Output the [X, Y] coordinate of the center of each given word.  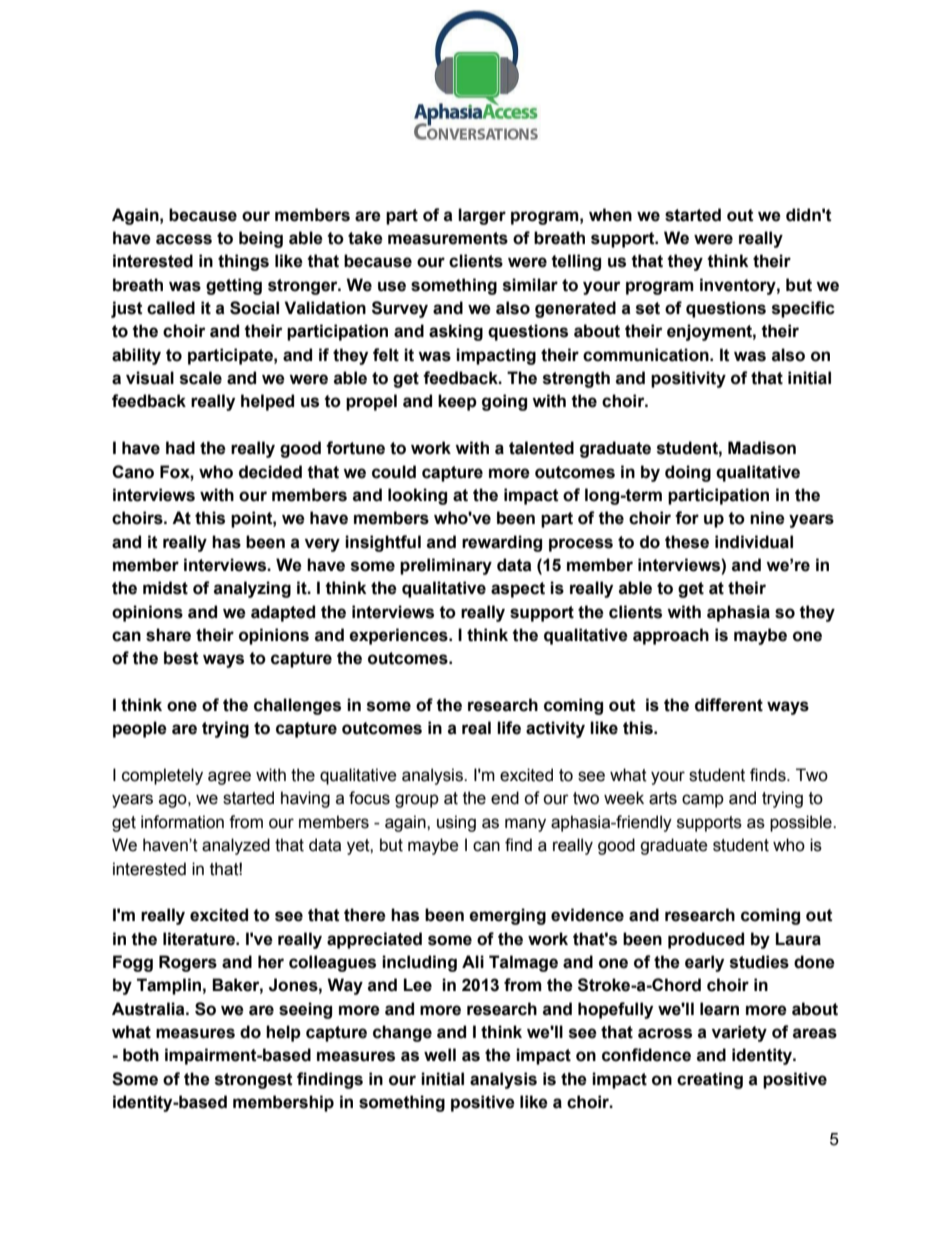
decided [270, 472]
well [440, 1055]
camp [703, 801]
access [184, 239]
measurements [448, 238]
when [610, 215]
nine [767, 518]
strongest [254, 1081]
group [417, 801]
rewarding [502, 543]
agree [229, 778]
